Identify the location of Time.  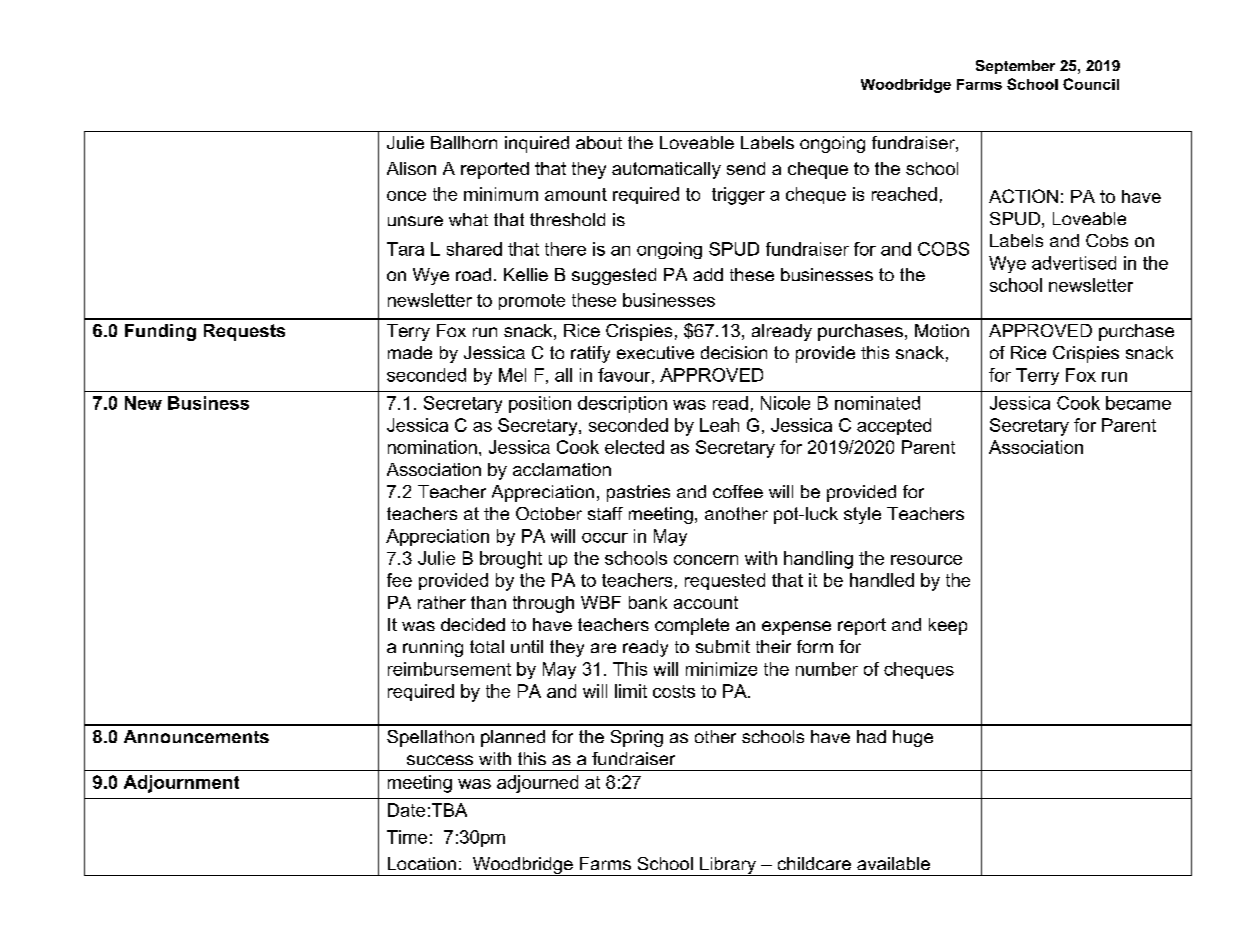
(407, 837).
